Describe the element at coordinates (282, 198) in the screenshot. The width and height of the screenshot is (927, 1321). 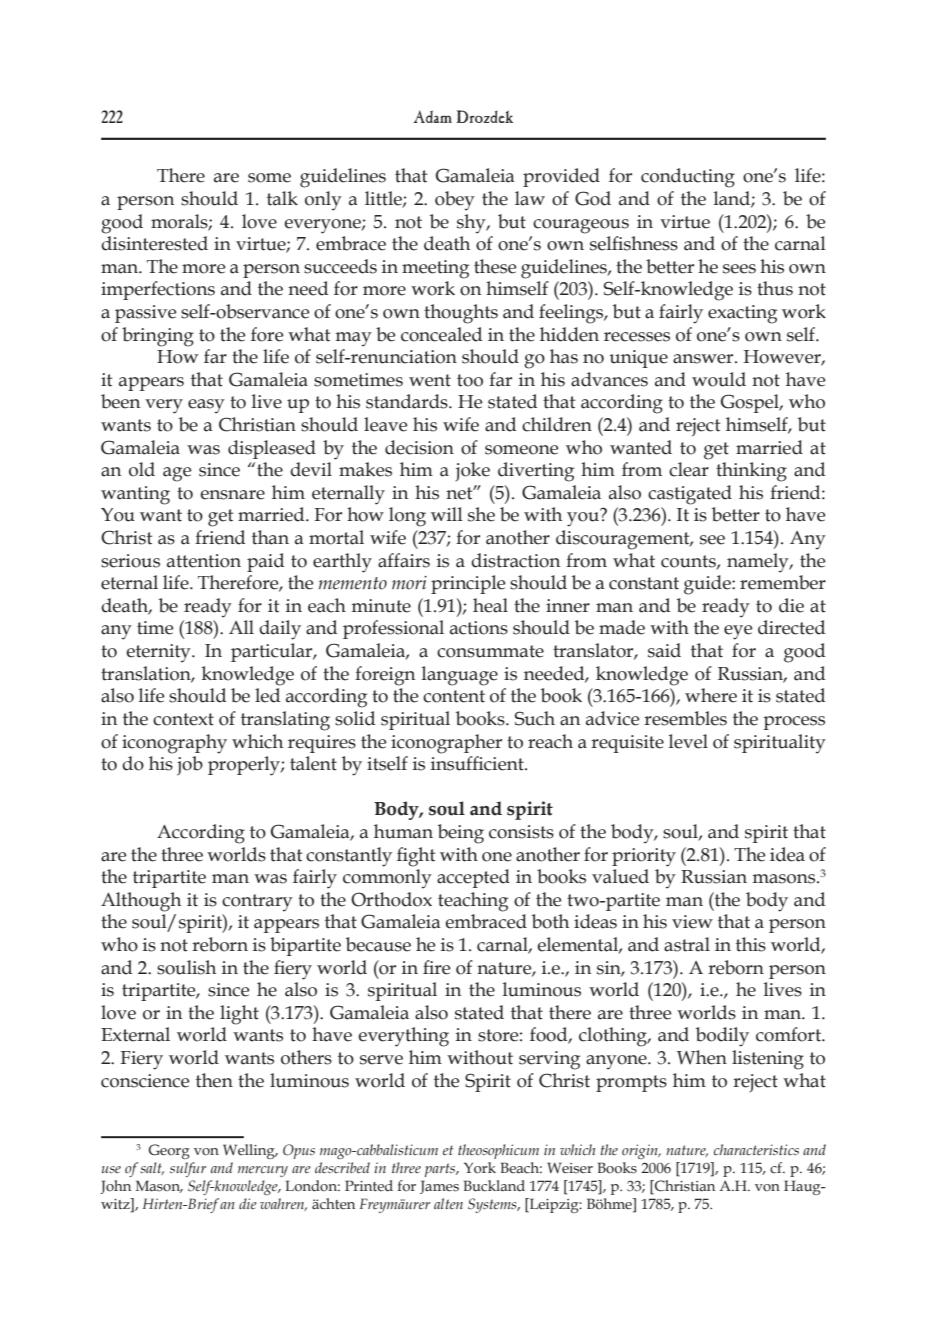
I see `talk` at that location.
